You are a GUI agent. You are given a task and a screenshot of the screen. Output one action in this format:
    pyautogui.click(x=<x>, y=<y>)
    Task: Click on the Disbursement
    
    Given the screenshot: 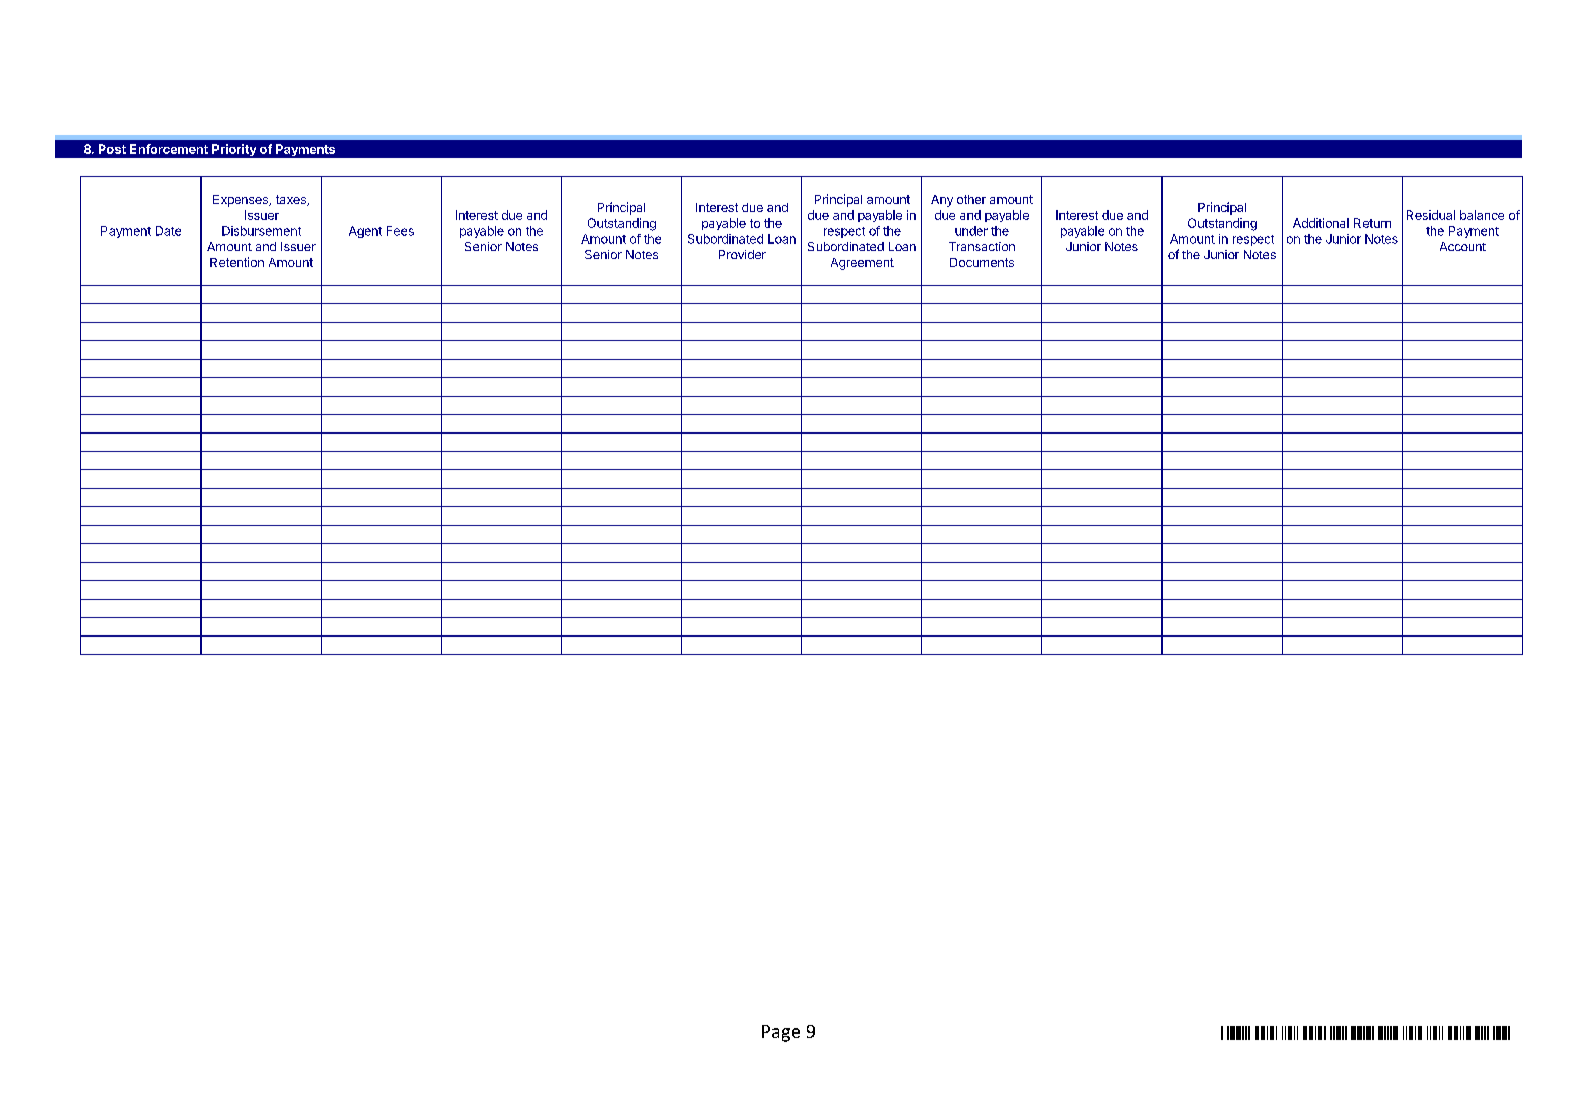 What is the action you would take?
    pyautogui.click(x=261, y=231)
